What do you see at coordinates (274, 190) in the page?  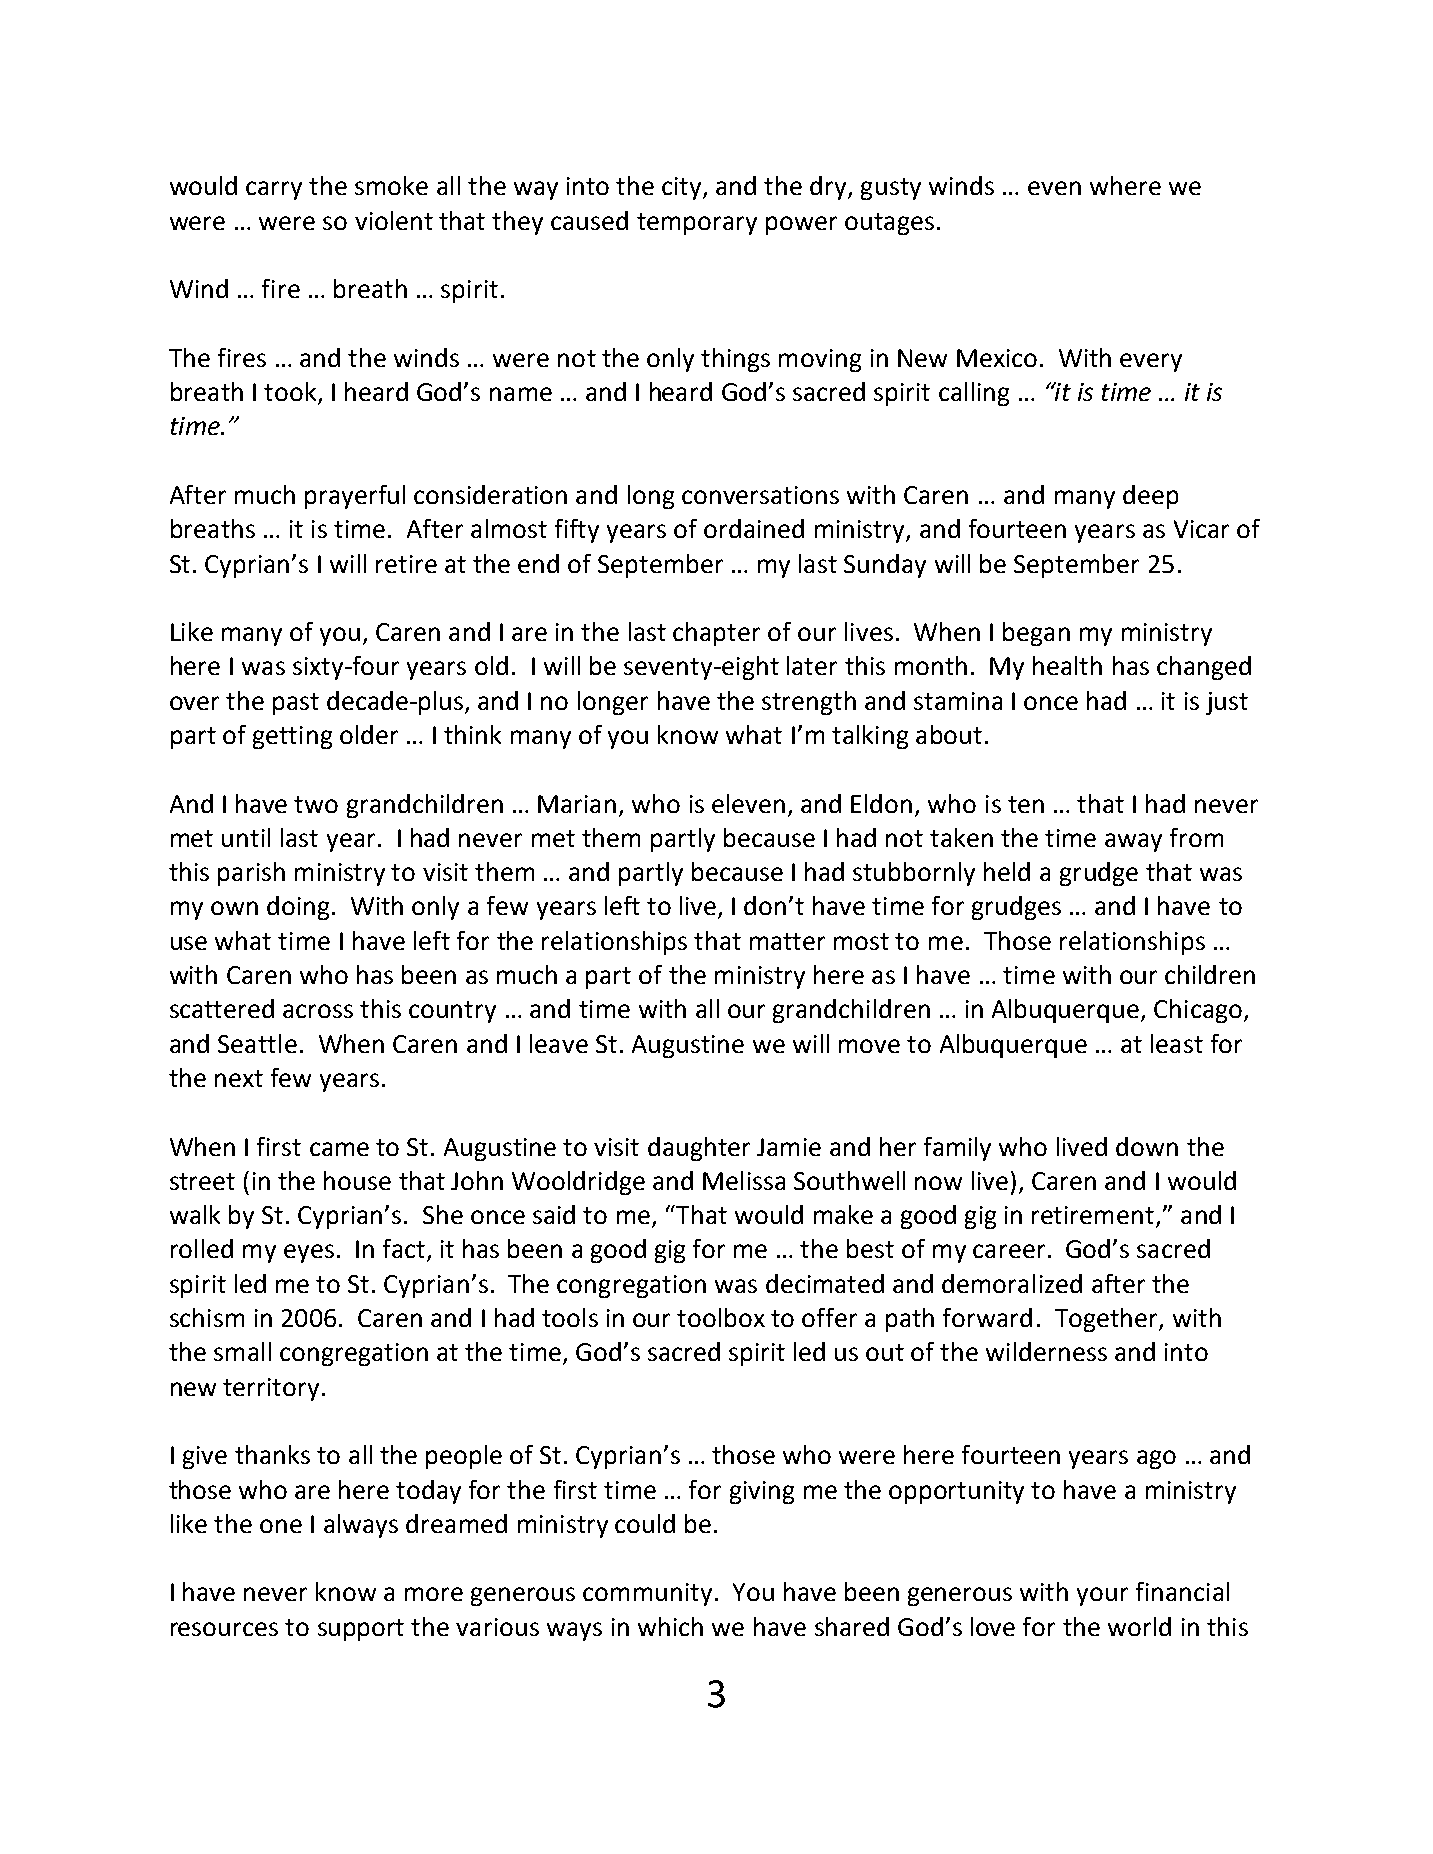 I see `carry` at bounding box center [274, 190].
